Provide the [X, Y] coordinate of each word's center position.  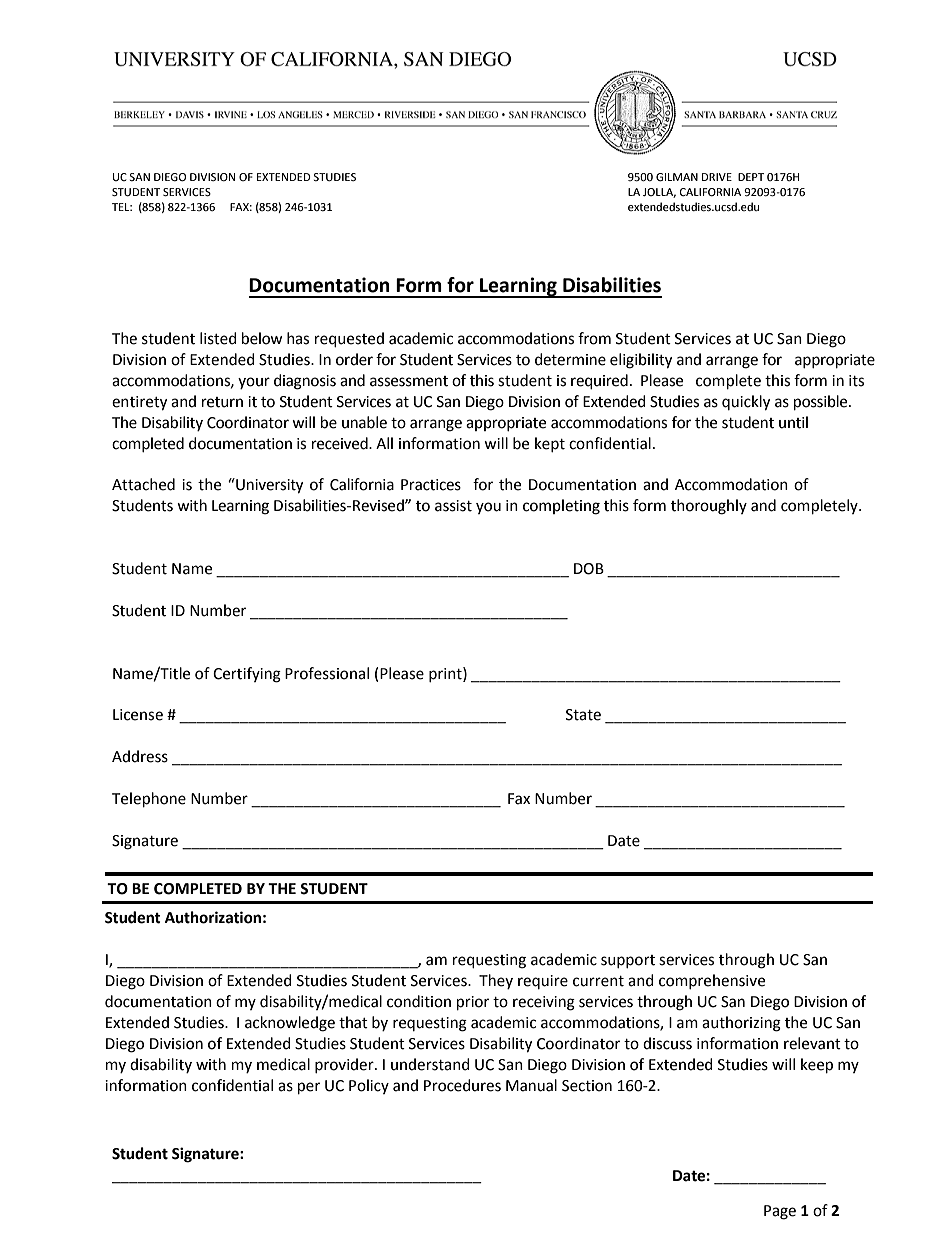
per [309, 1088]
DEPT [751, 177]
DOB [589, 569]
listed [218, 338]
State [583, 715]
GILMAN [677, 177]
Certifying [247, 675]
